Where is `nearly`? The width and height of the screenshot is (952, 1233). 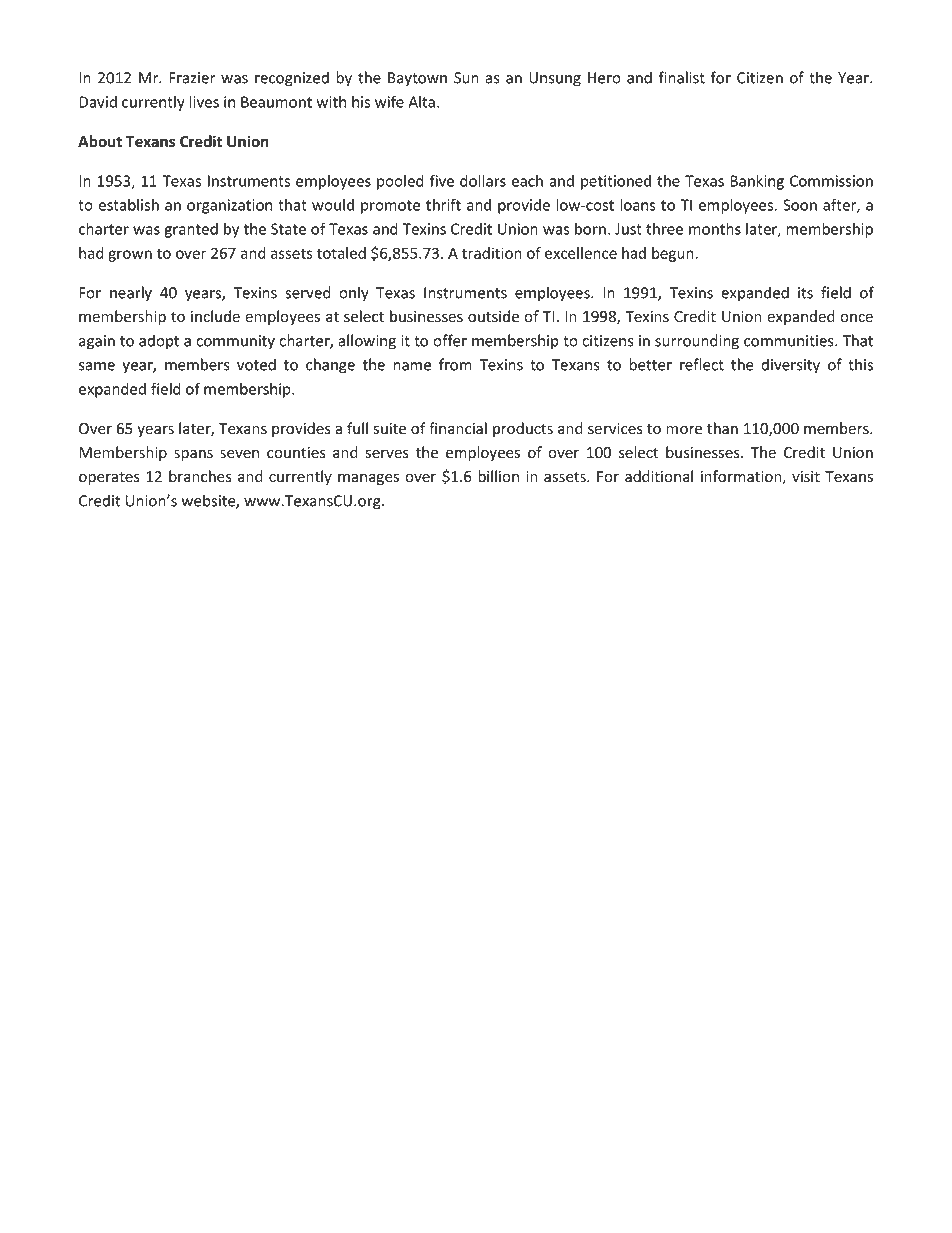 nearly is located at coordinates (131, 294).
